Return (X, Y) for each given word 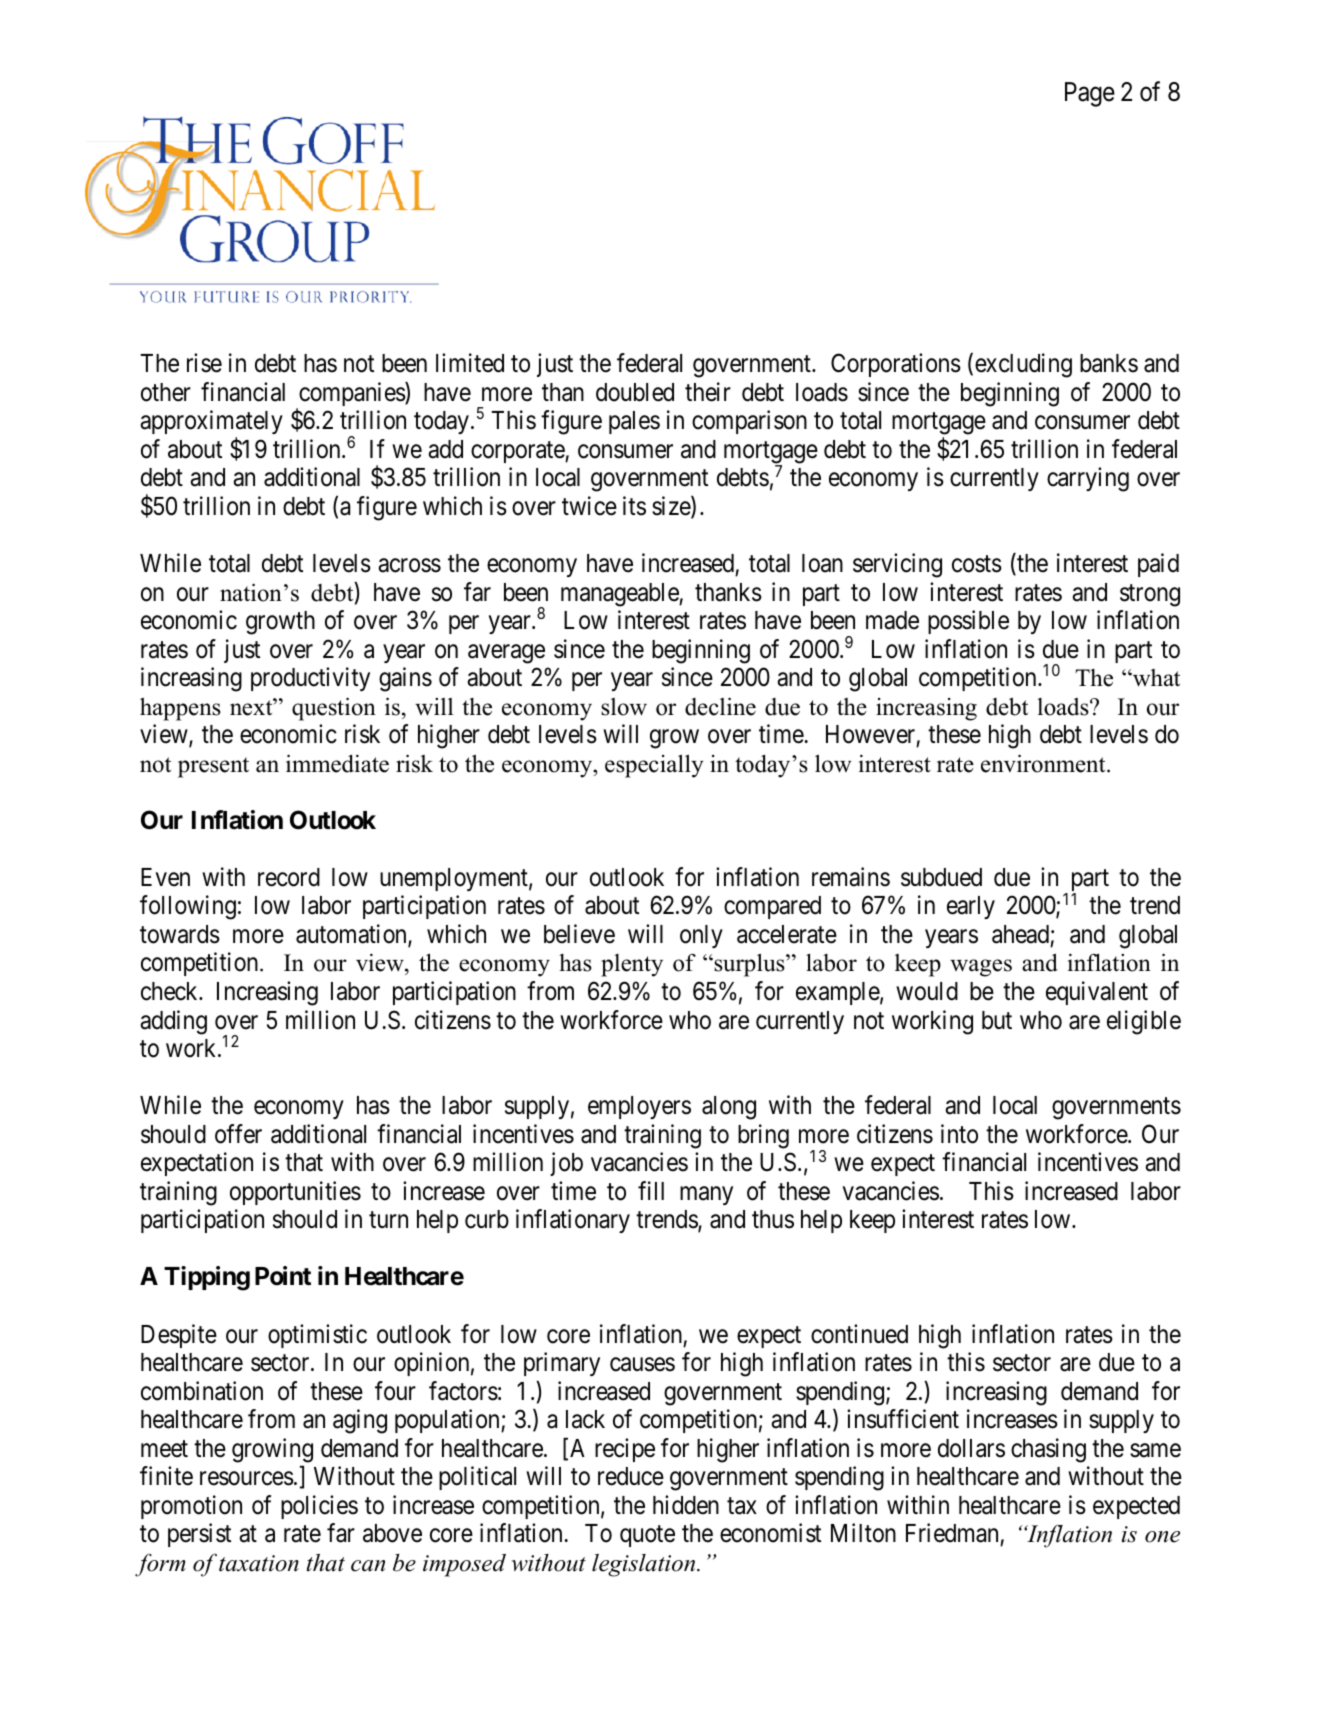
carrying (1088, 479)
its (634, 506)
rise (204, 363)
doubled (635, 392)
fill (651, 1190)
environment (1044, 763)
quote (647, 1536)
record (289, 877)
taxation (259, 1563)
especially (654, 766)
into (959, 1134)
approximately (211, 422)
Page (1090, 94)
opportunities (295, 1193)
